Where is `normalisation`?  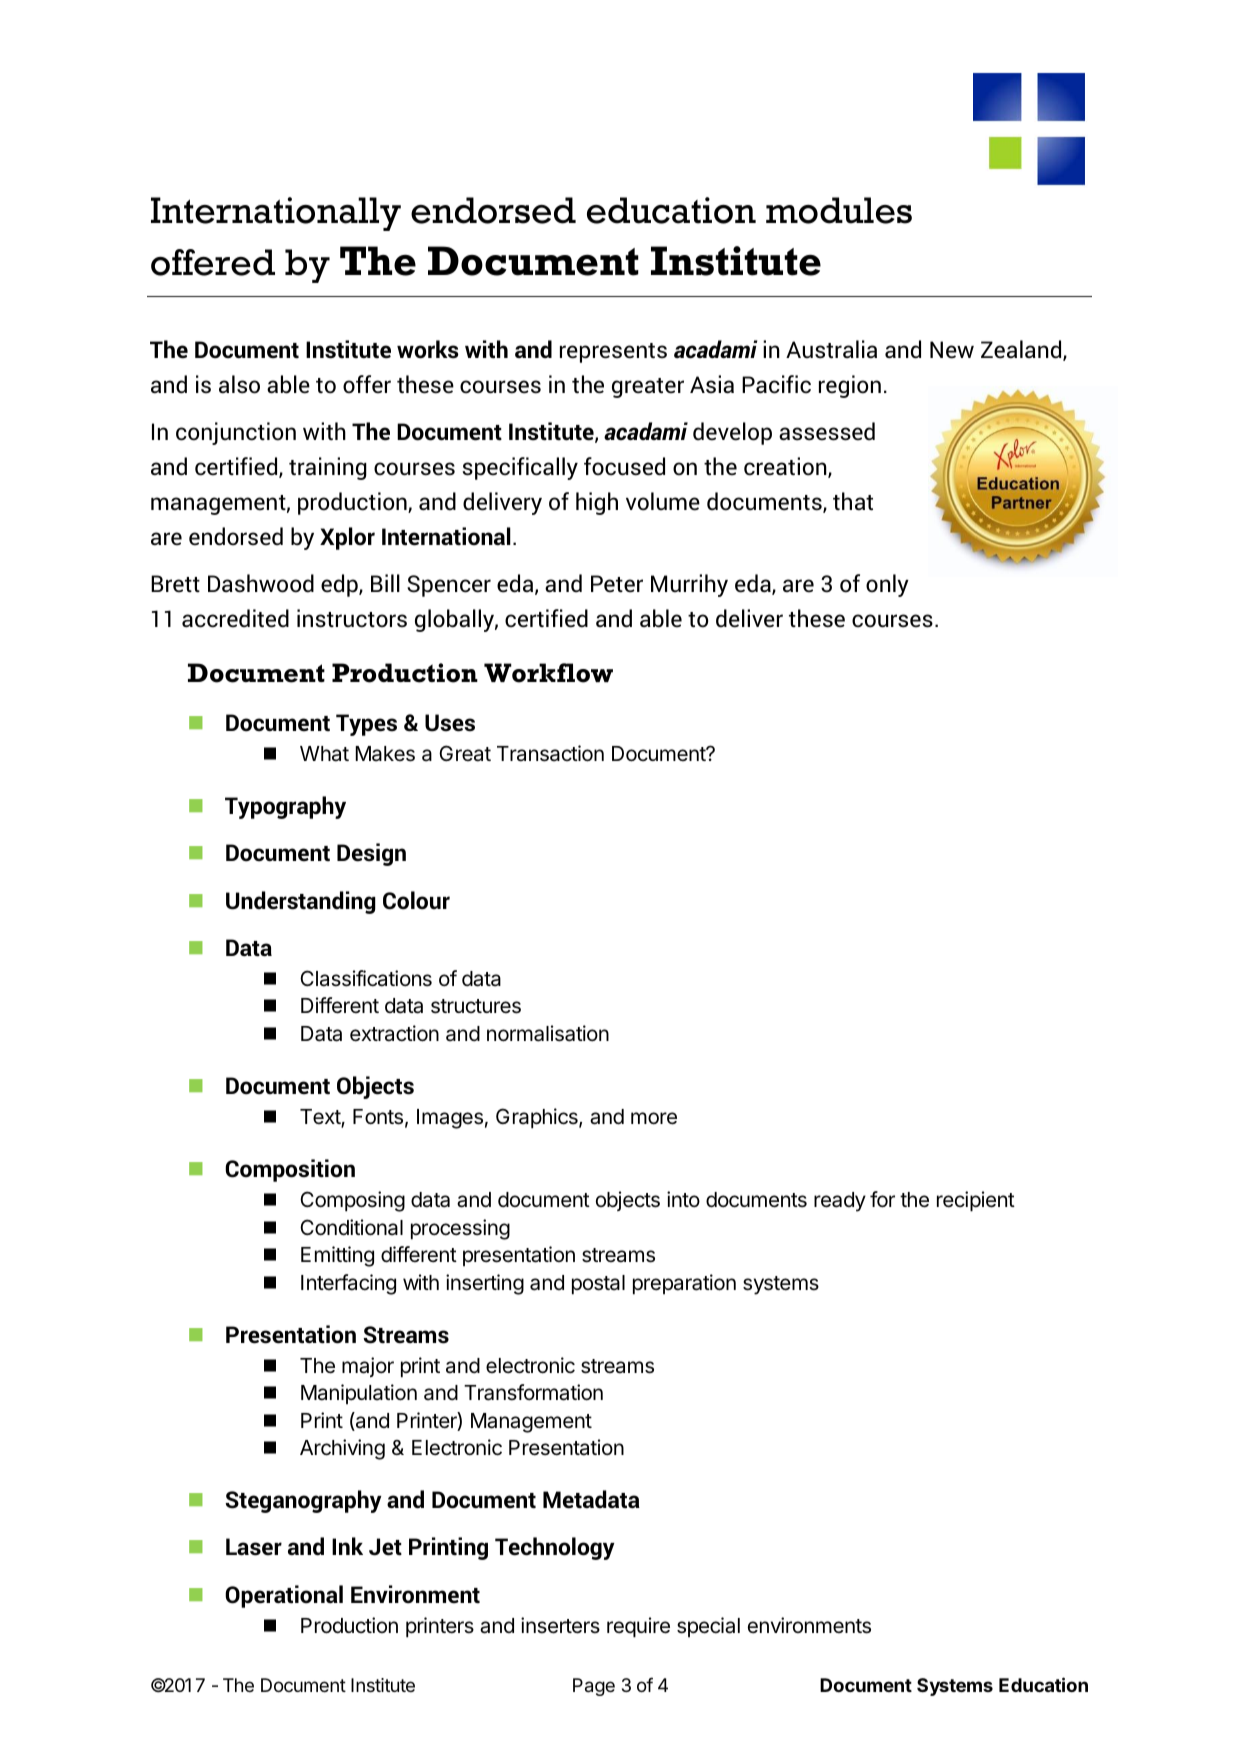
normalisation is located at coordinates (548, 1033).
